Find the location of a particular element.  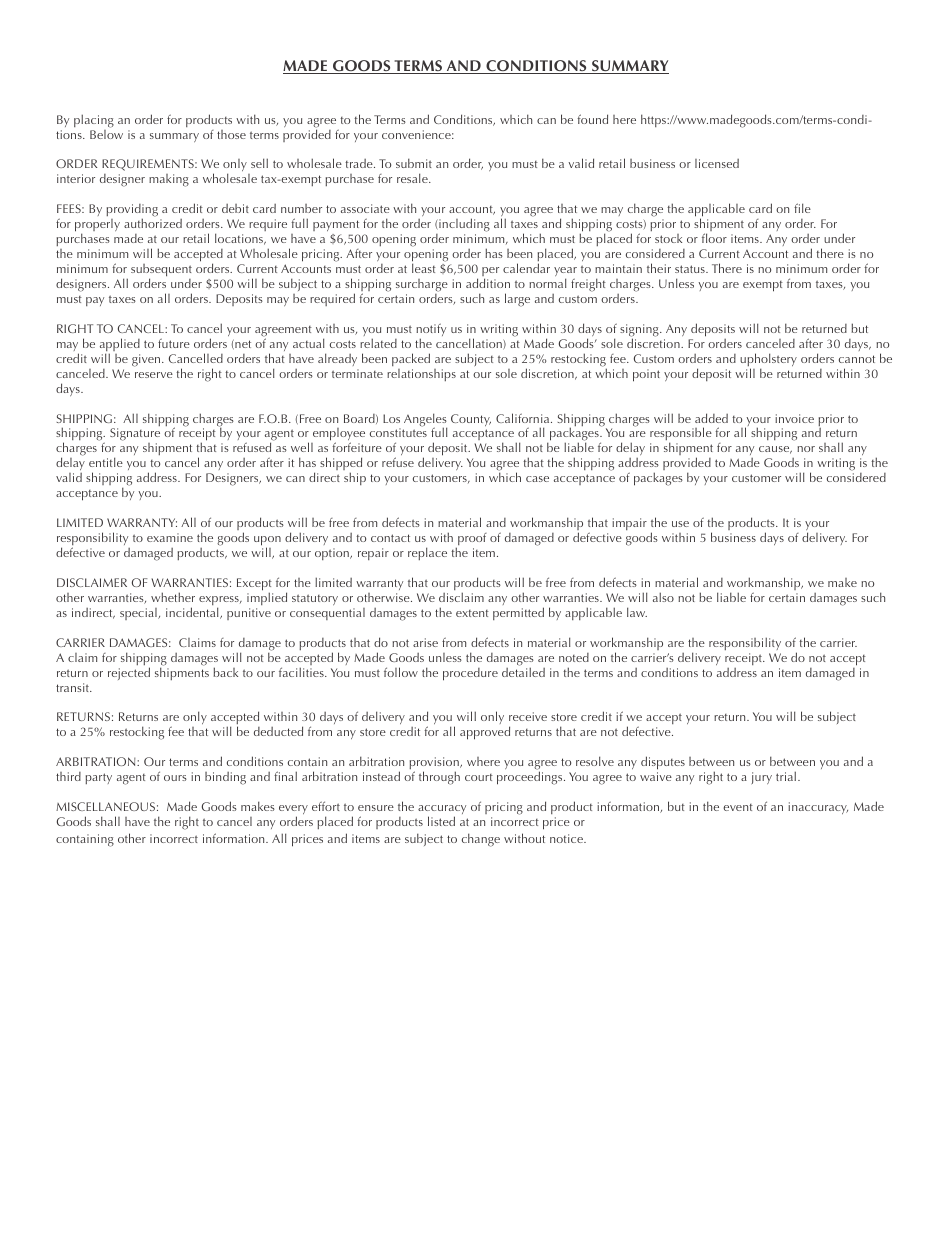

examine is located at coordinates (170, 537).
